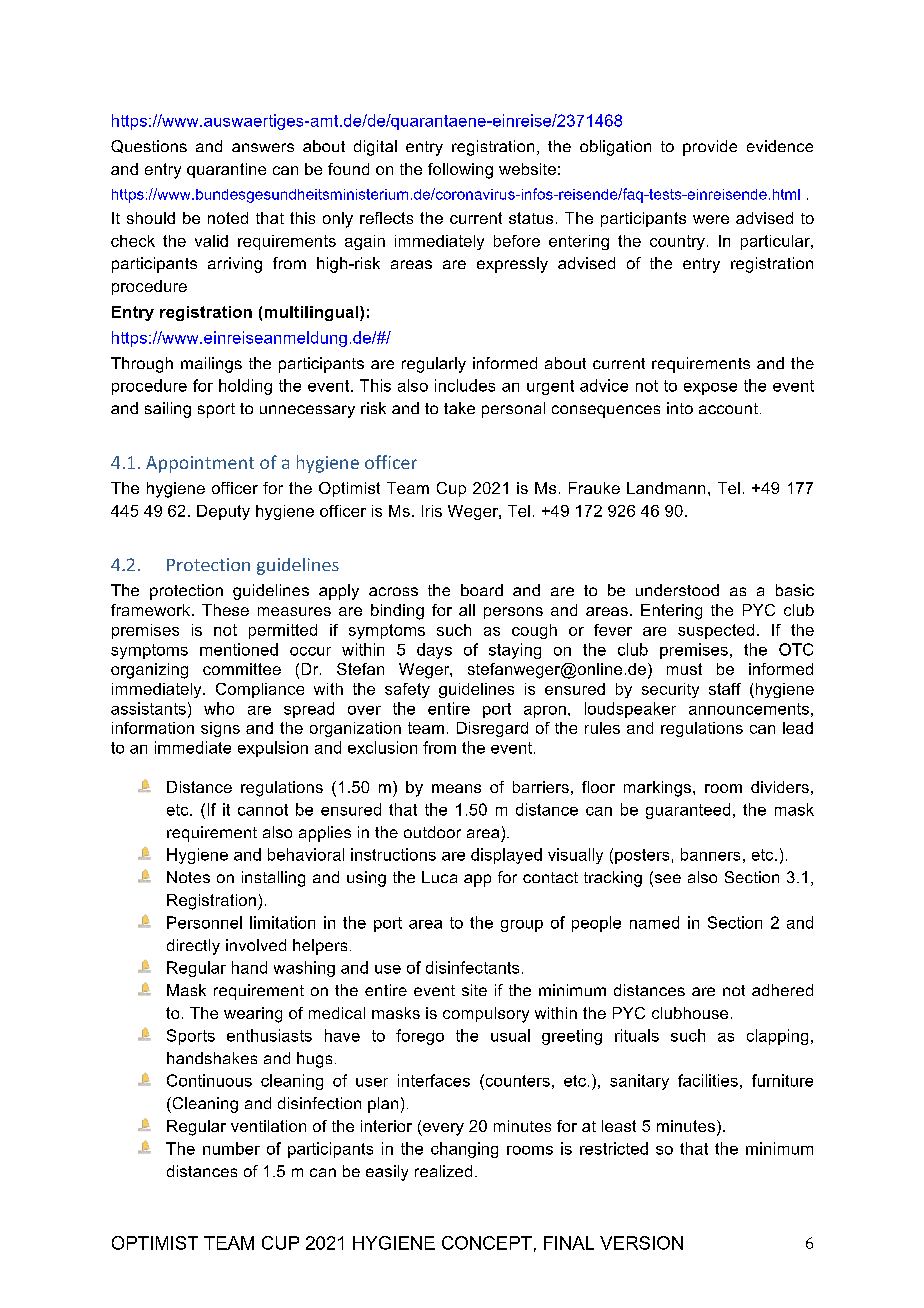  What do you see at coordinates (226, 170) in the screenshot?
I see `quarantine` at bounding box center [226, 170].
